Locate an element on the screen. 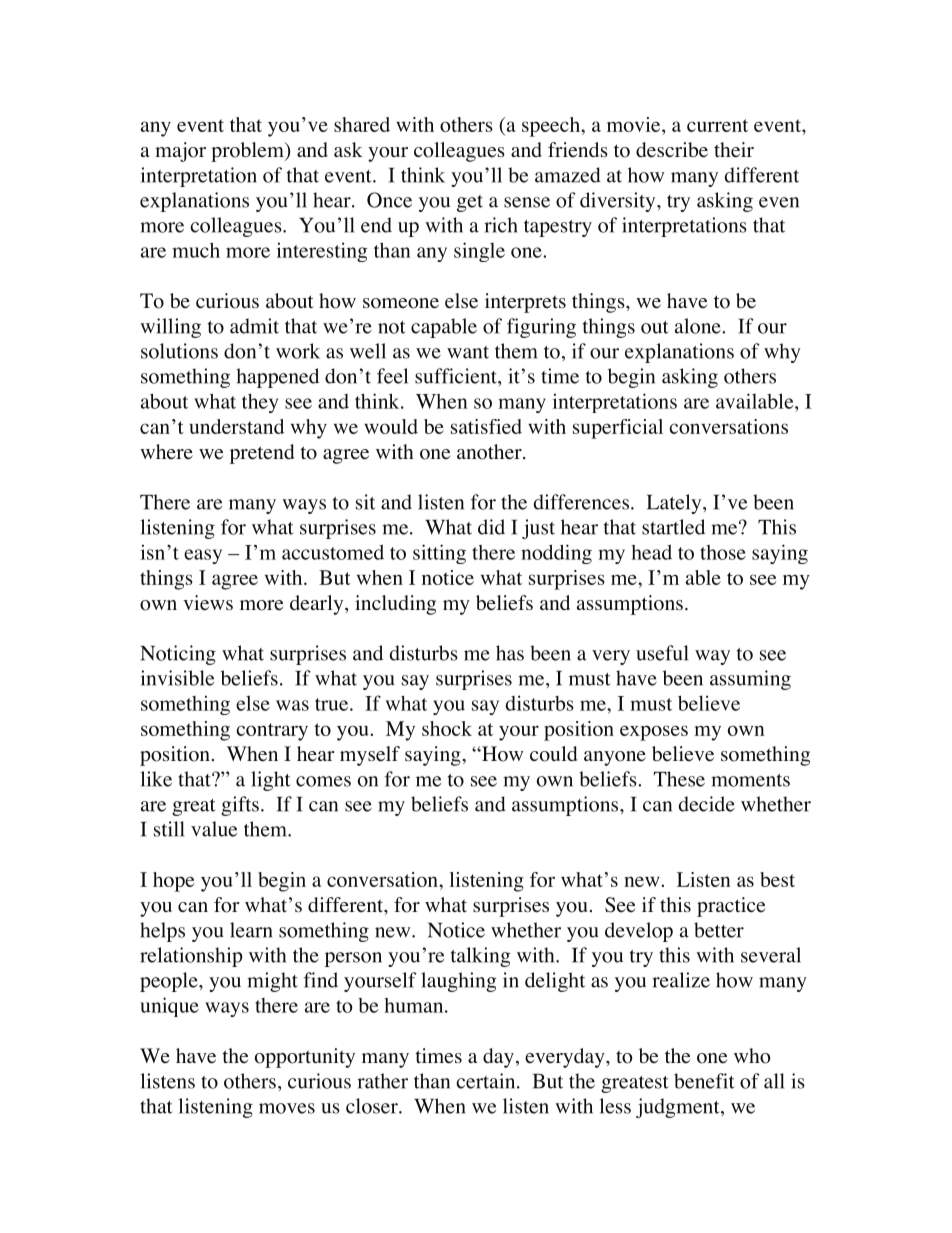 This screenshot has height=1233, width=952. moves is located at coordinates (287, 1108).
